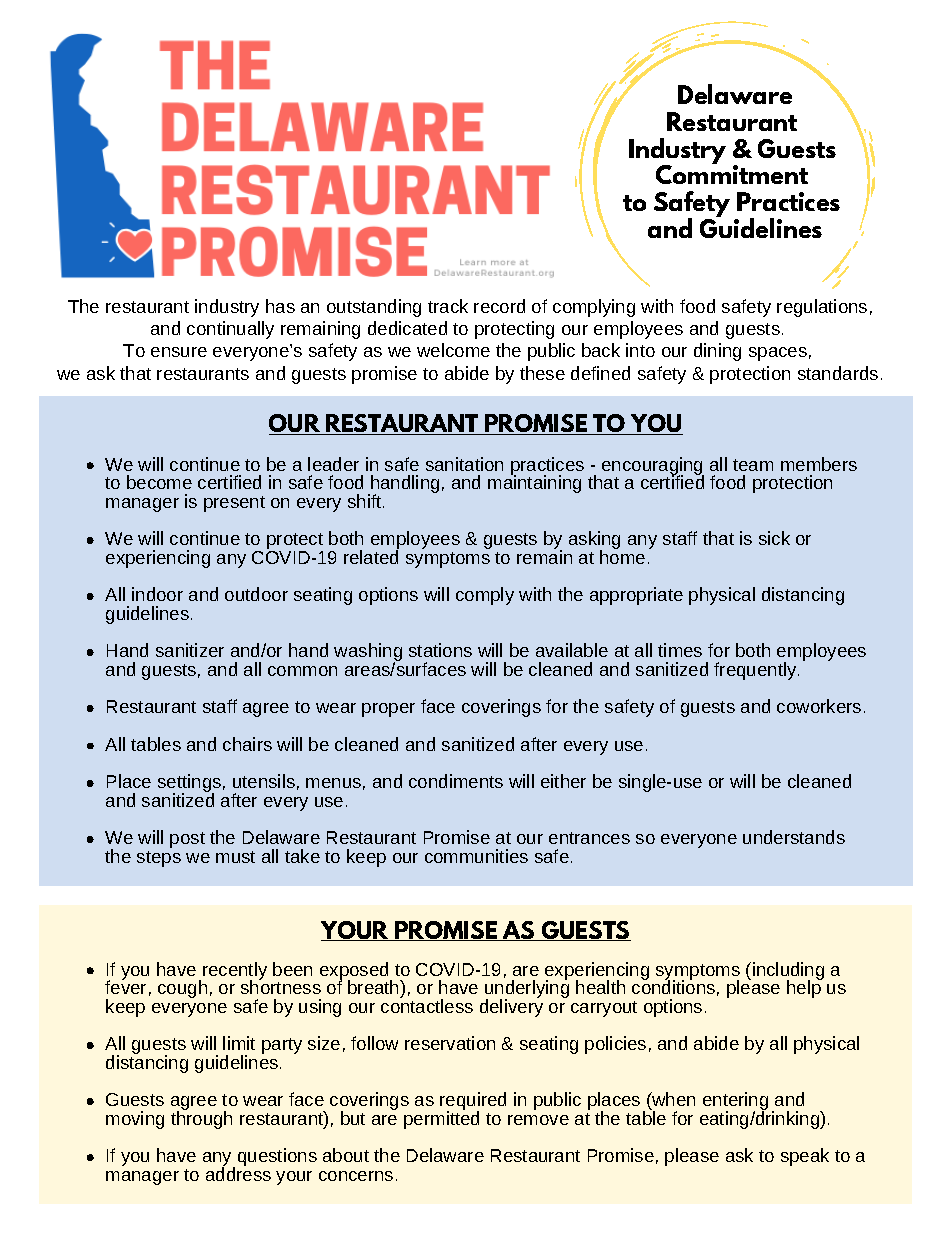 This screenshot has width=952, height=1233. I want to click on sanitation, so click(464, 464).
